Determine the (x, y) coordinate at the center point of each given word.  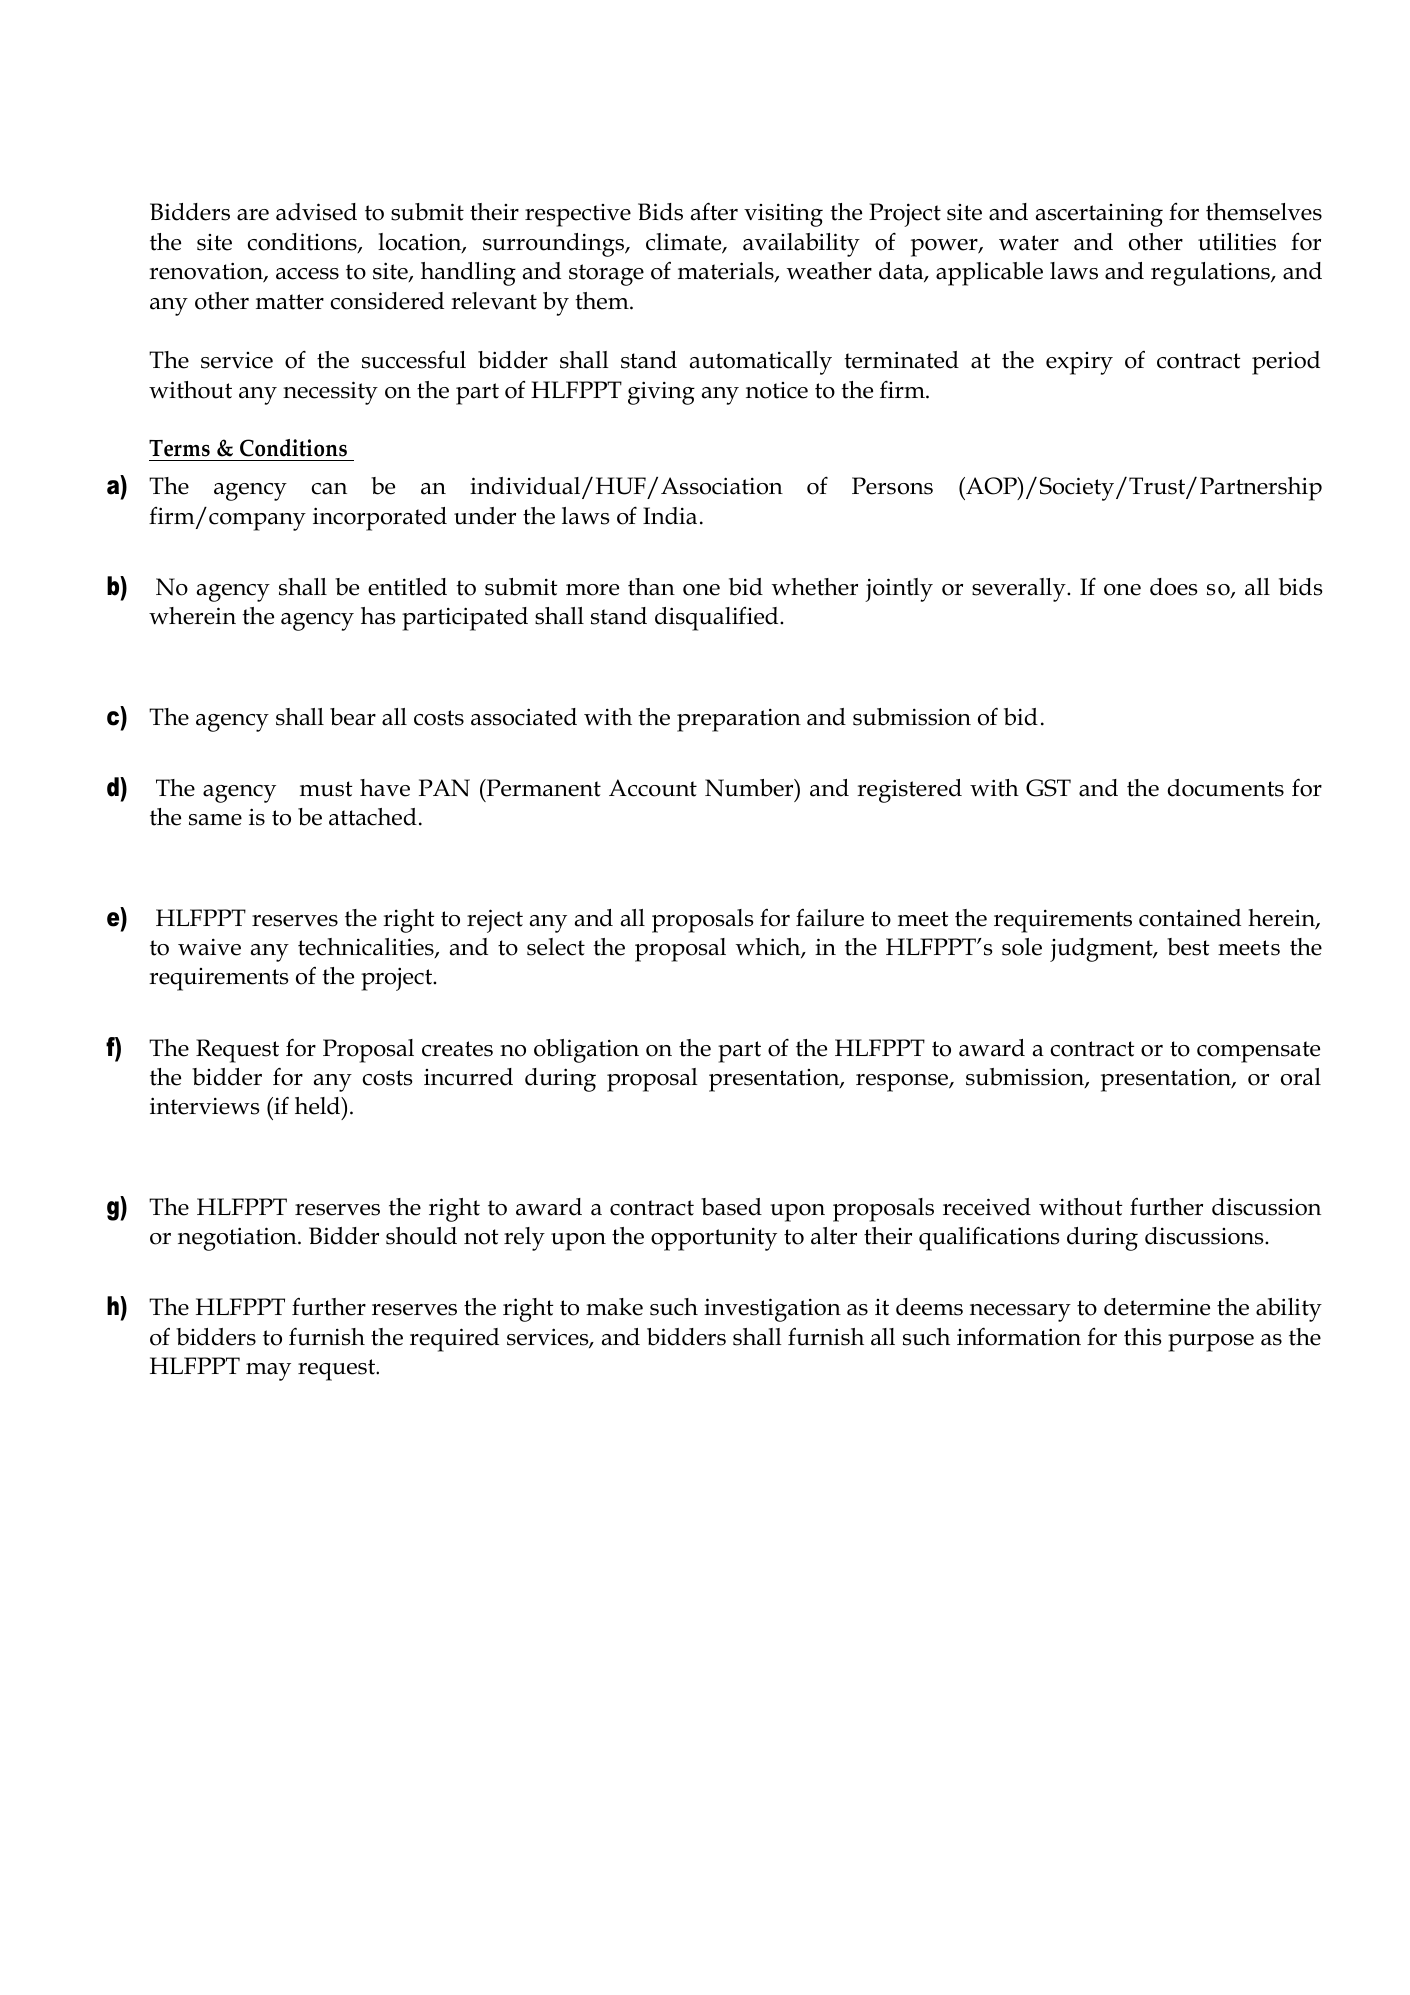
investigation (772, 1310)
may (268, 1372)
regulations (1211, 274)
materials (727, 272)
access (307, 274)
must (326, 789)
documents (1226, 788)
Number (750, 788)
